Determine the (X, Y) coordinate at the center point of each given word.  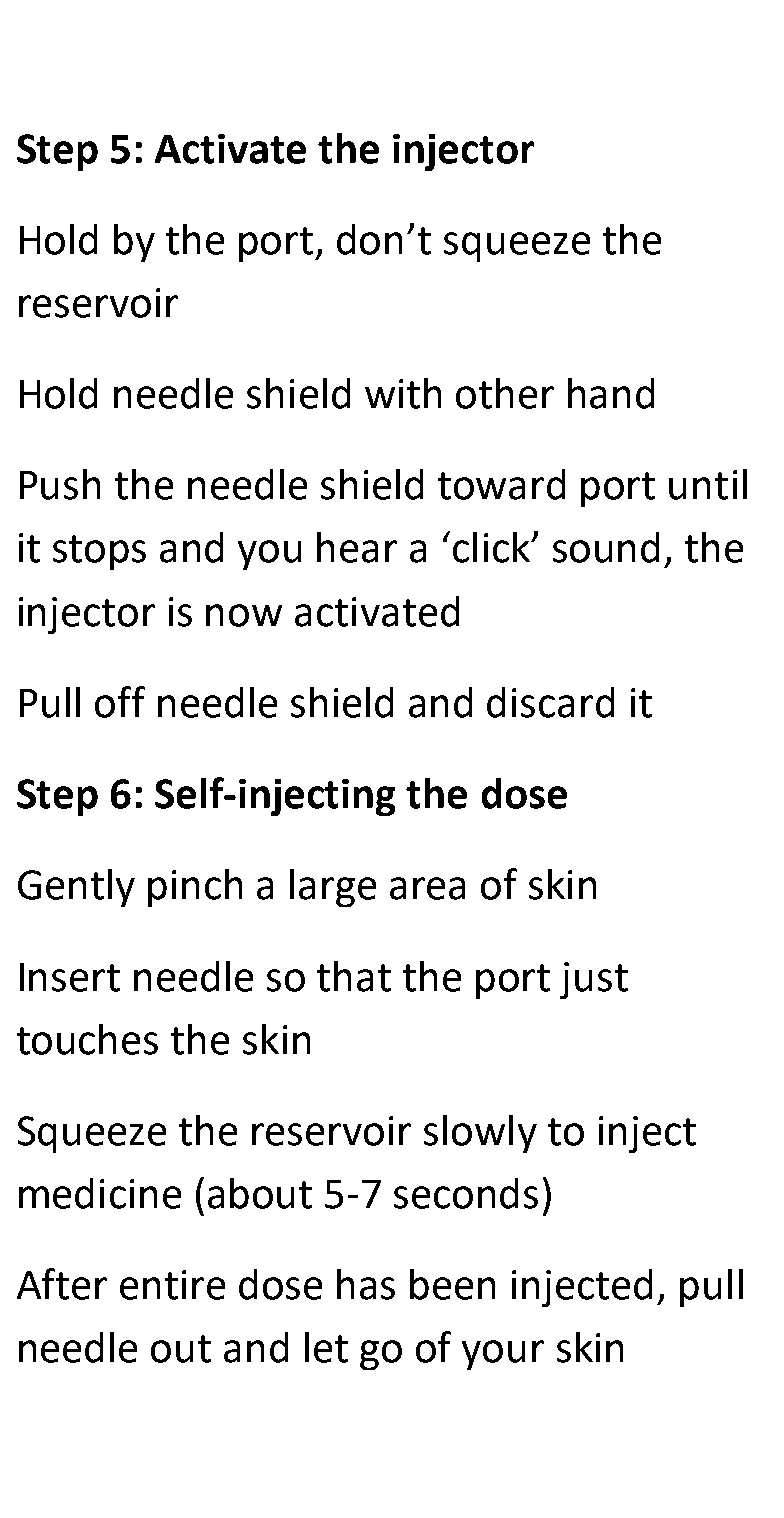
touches (87, 1039)
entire (172, 1285)
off (120, 702)
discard (550, 702)
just (594, 980)
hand (611, 393)
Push (60, 484)
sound (606, 547)
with (403, 393)
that (354, 976)
